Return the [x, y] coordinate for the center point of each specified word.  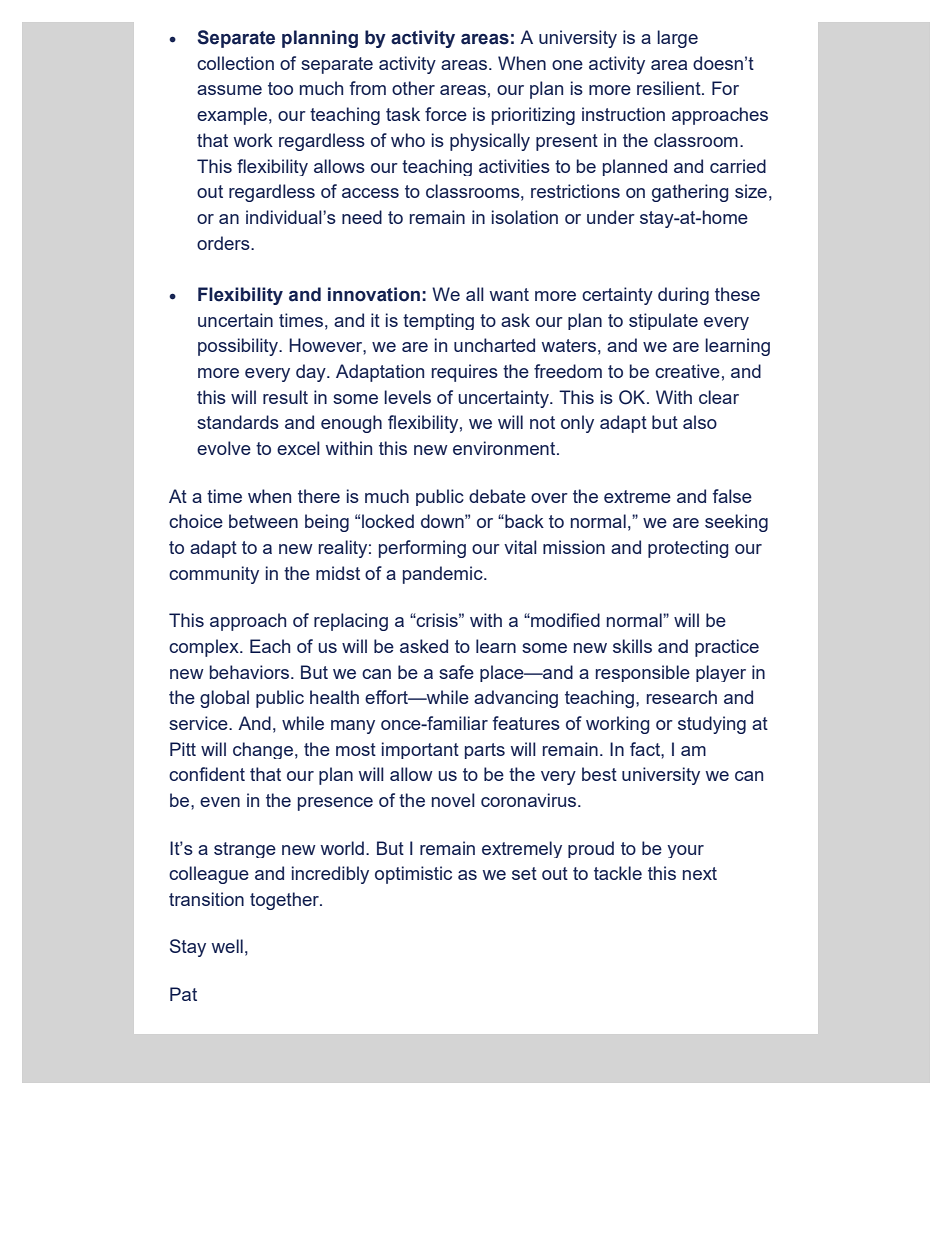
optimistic [413, 875]
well [227, 946]
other [413, 88]
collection [235, 63]
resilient [670, 88]
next [700, 873]
